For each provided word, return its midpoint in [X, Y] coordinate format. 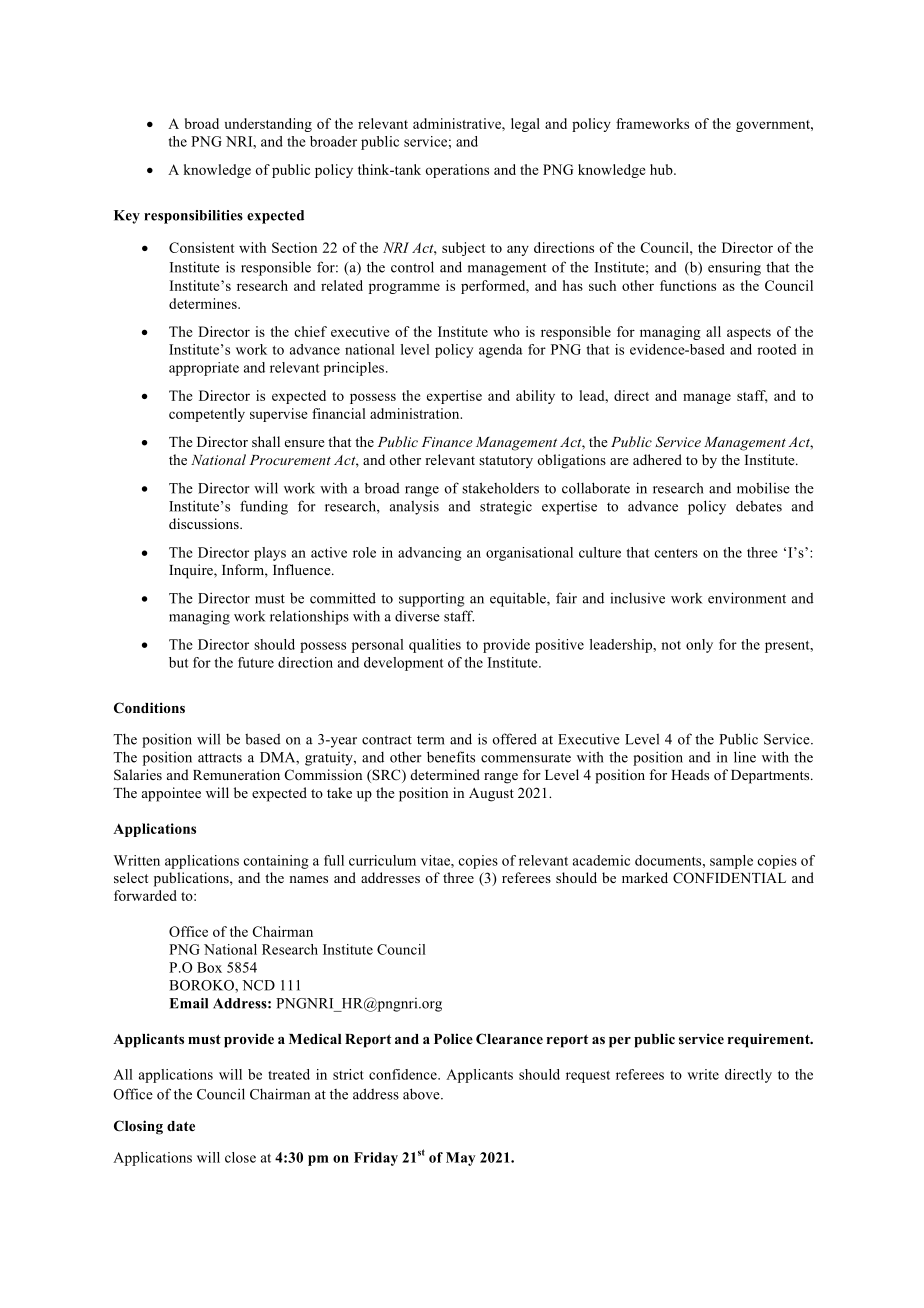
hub [662, 169]
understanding [268, 125]
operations [457, 171]
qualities [435, 646]
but [179, 662]
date [181, 1126]
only [699, 646]
